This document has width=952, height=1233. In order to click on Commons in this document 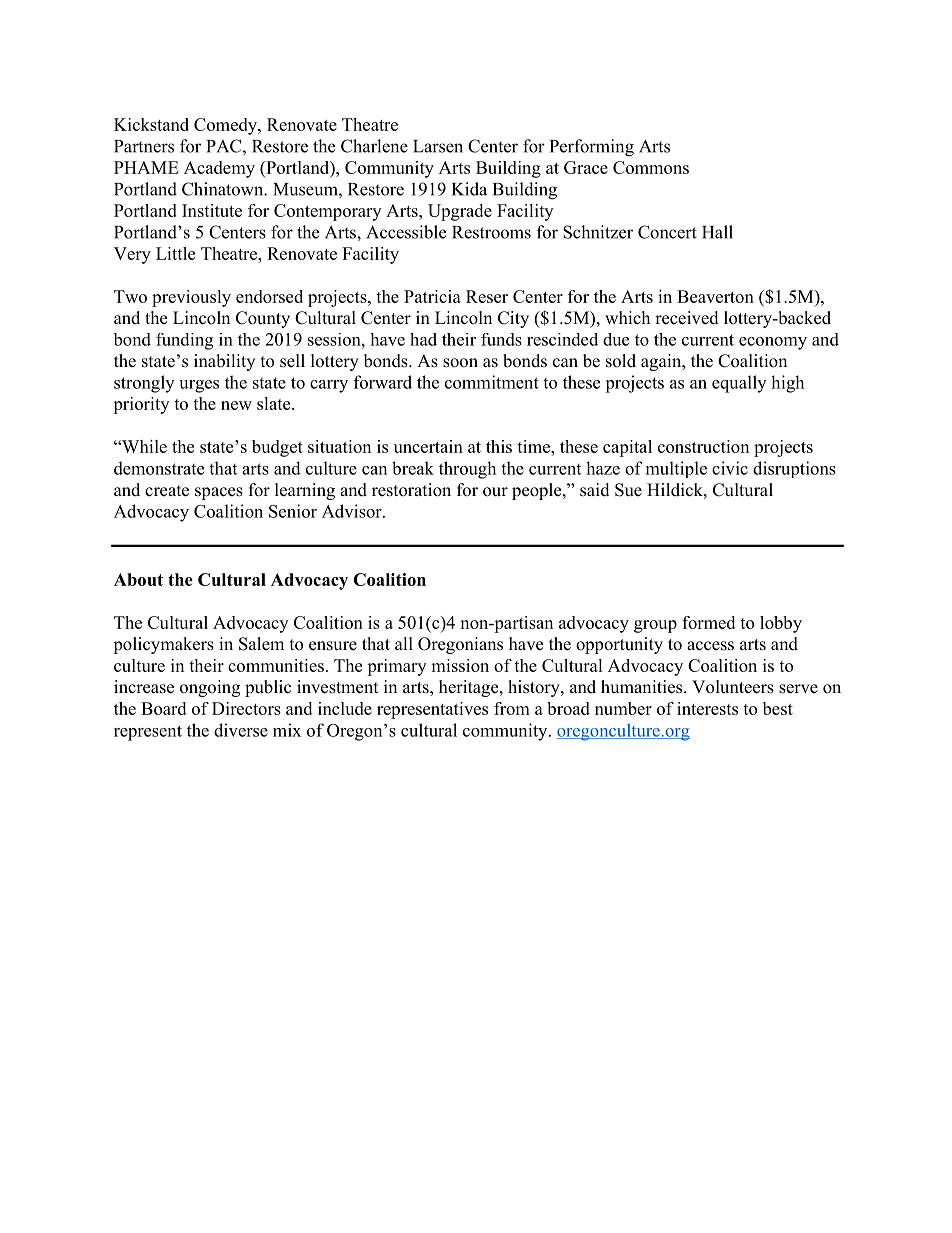, I will do `click(651, 167)`.
